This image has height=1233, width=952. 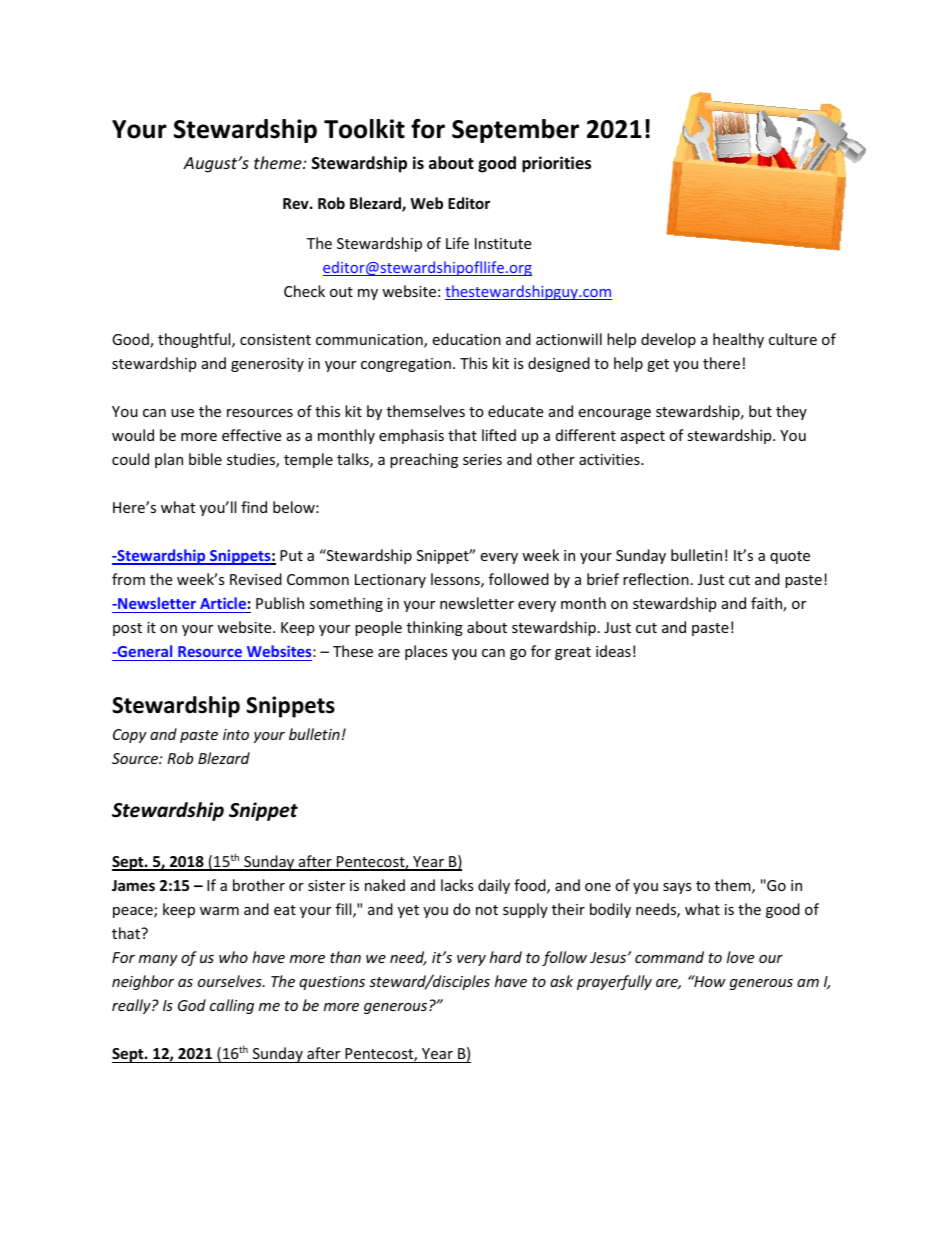 I want to click on Toolkit, so click(x=364, y=129).
